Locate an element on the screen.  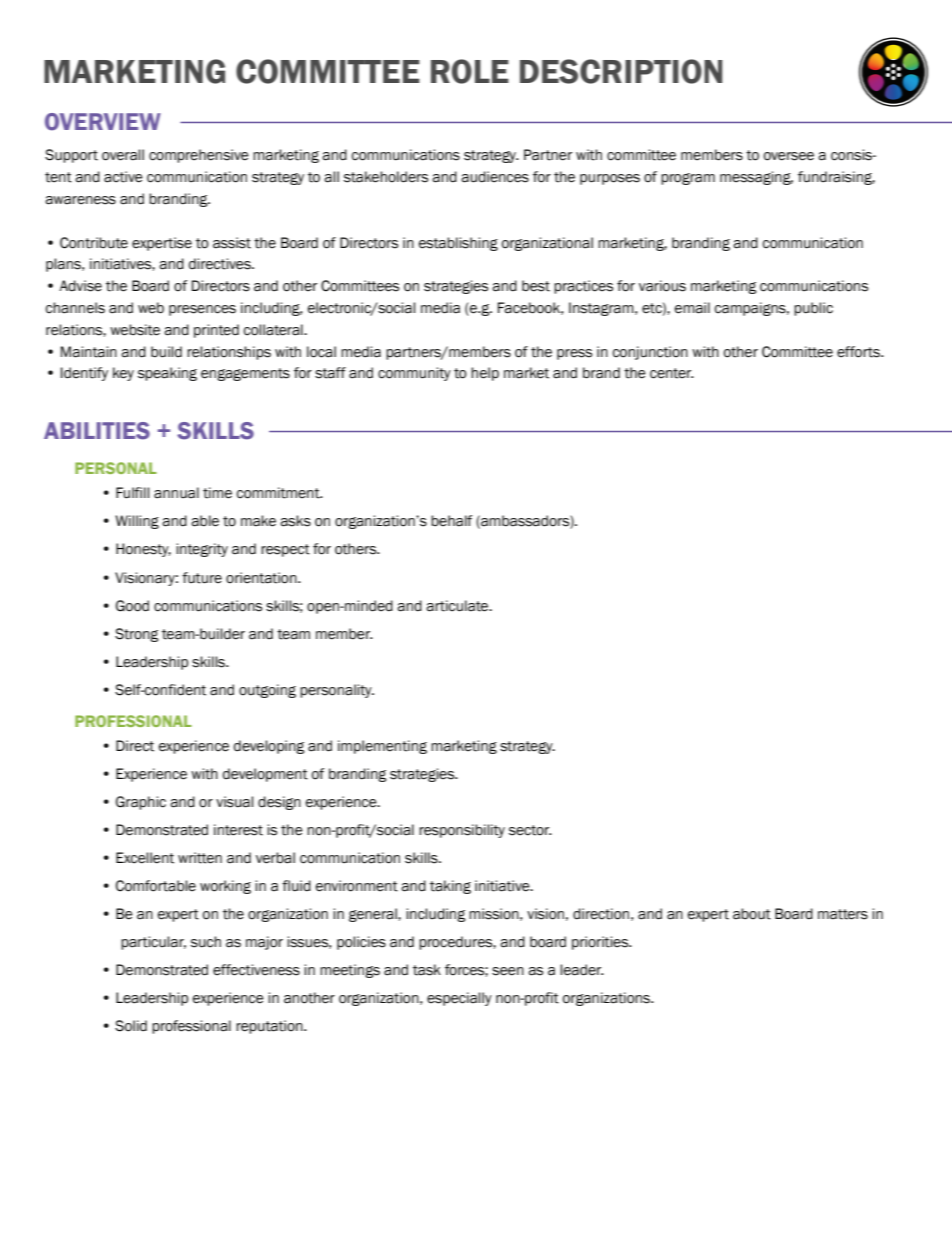
ROLE is located at coordinates (470, 71).
